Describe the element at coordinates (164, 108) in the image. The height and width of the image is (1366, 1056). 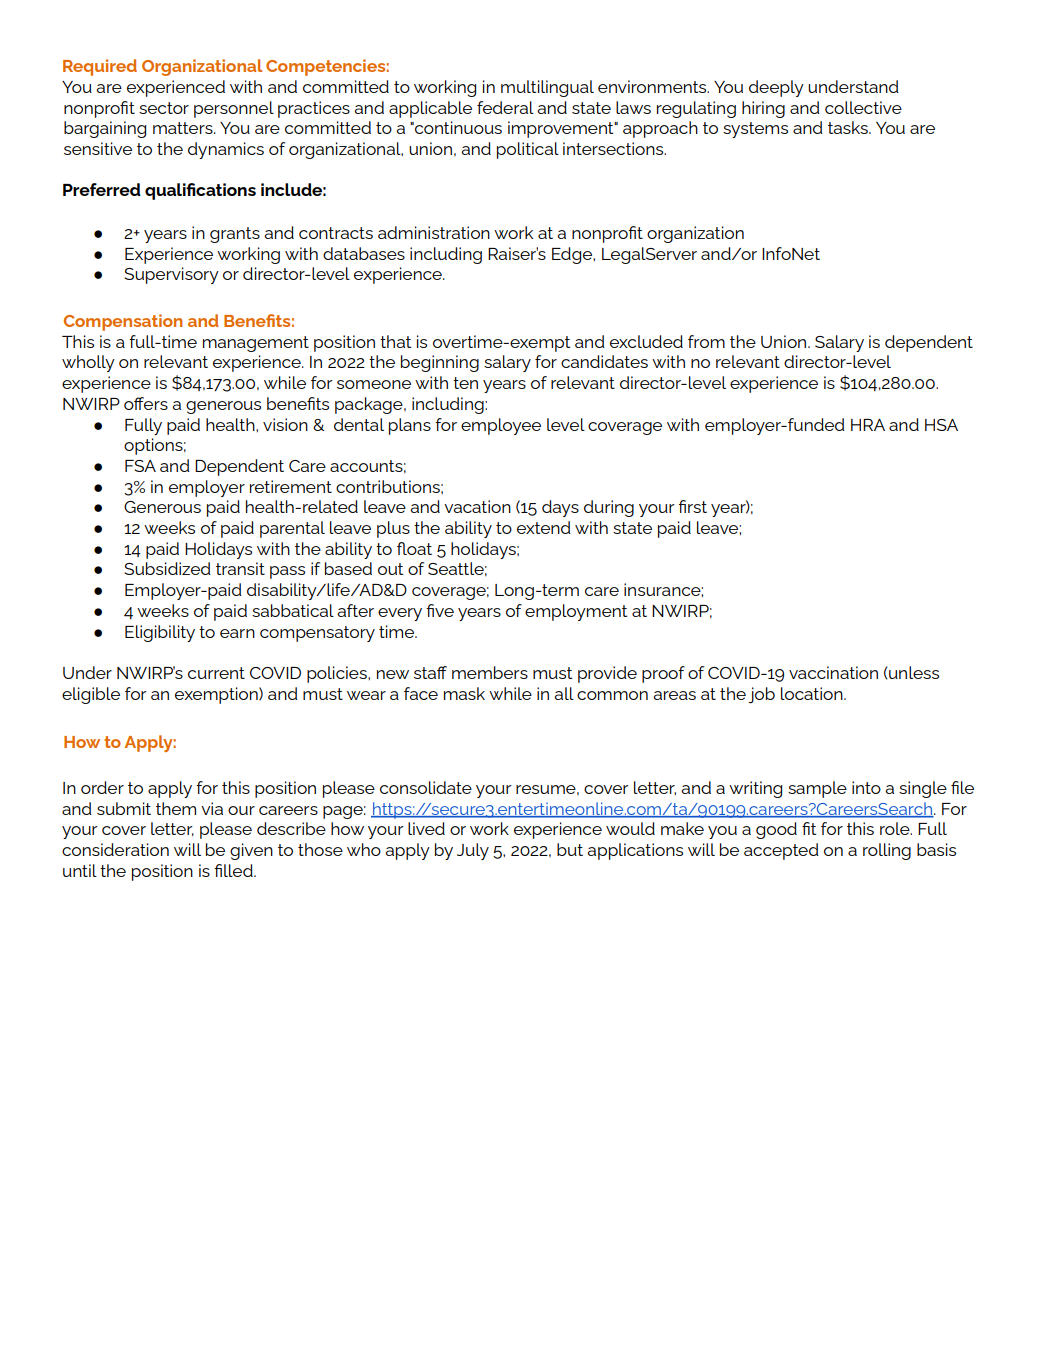
I see `sector` at that location.
